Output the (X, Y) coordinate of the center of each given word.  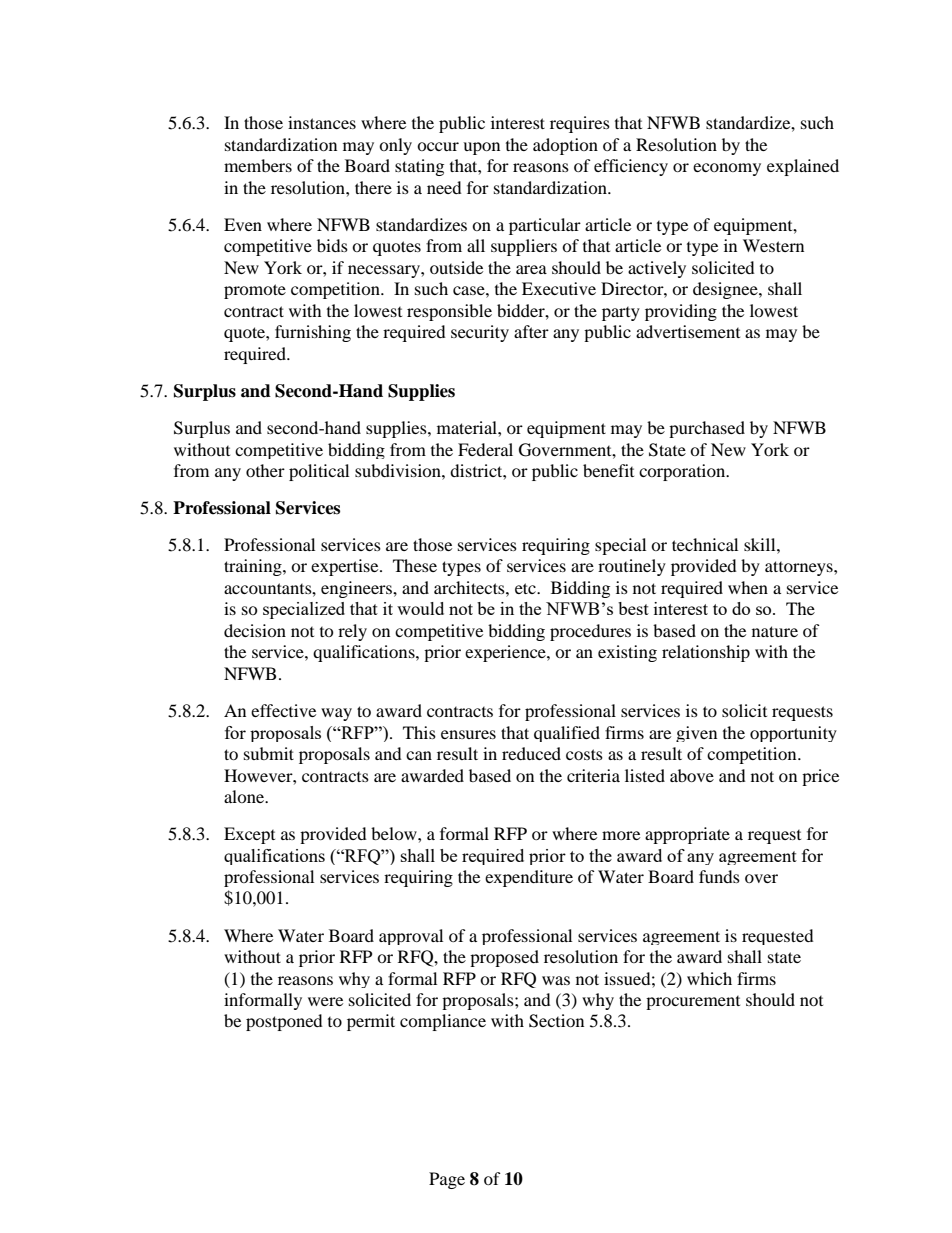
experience (506, 653)
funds (719, 876)
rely (352, 632)
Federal (485, 449)
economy (727, 169)
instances (322, 122)
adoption (565, 146)
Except (249, 835)
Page (447, 1180)
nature (775, 631)
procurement (693, 1003)
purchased (707, 429)
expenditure (529, 878)
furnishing (313, 333)
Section (556, 1021)
